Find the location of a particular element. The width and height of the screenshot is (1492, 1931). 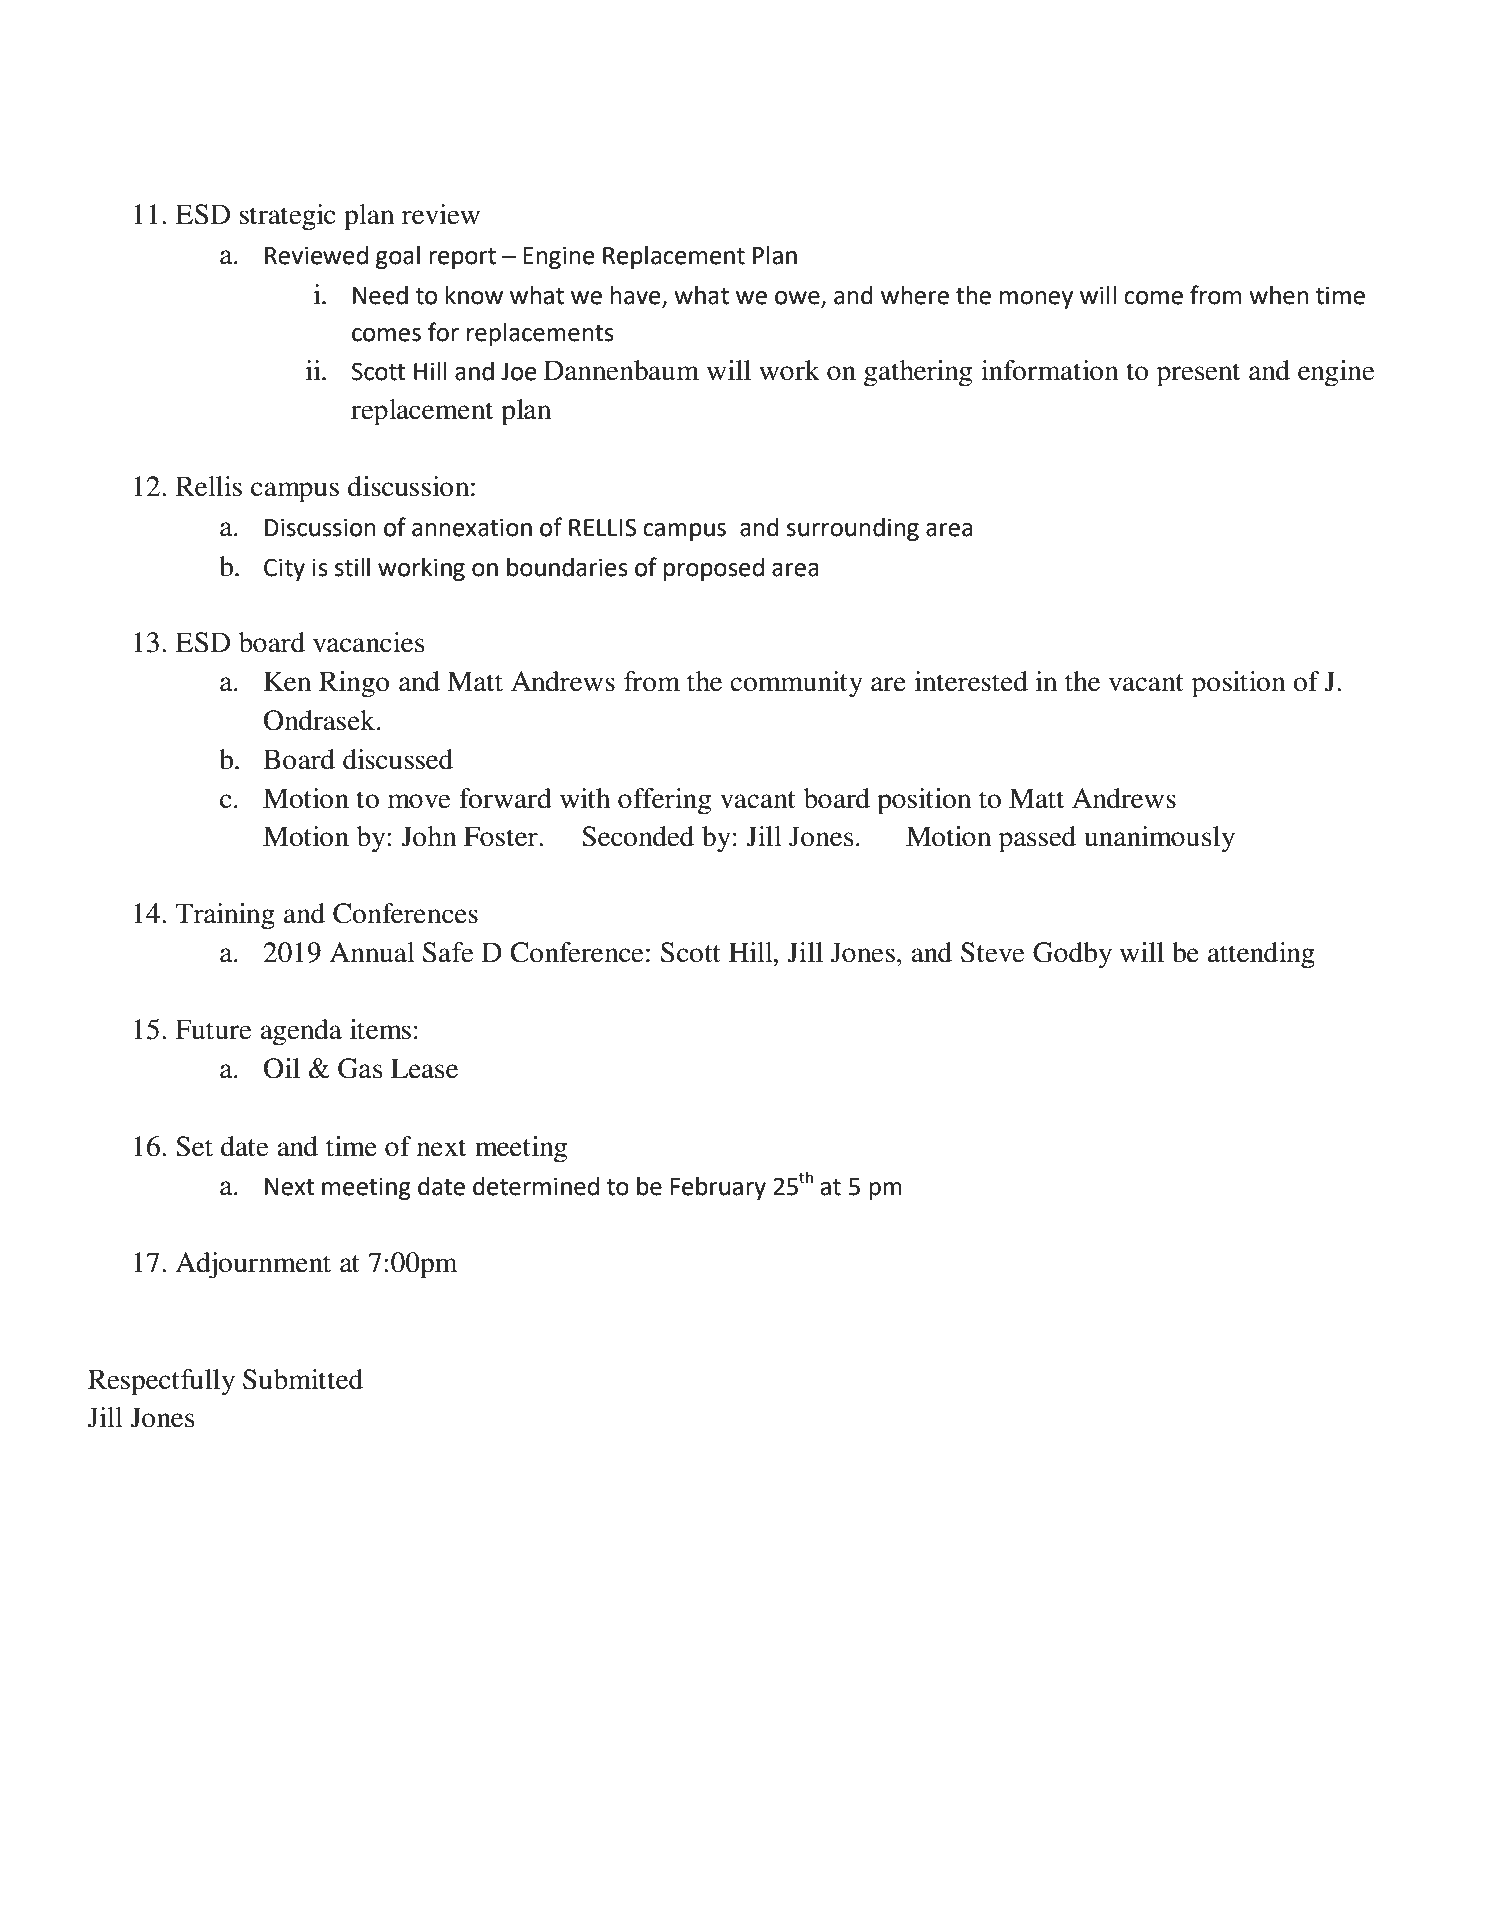

Submitted is located at coordinates (303, 1379).
